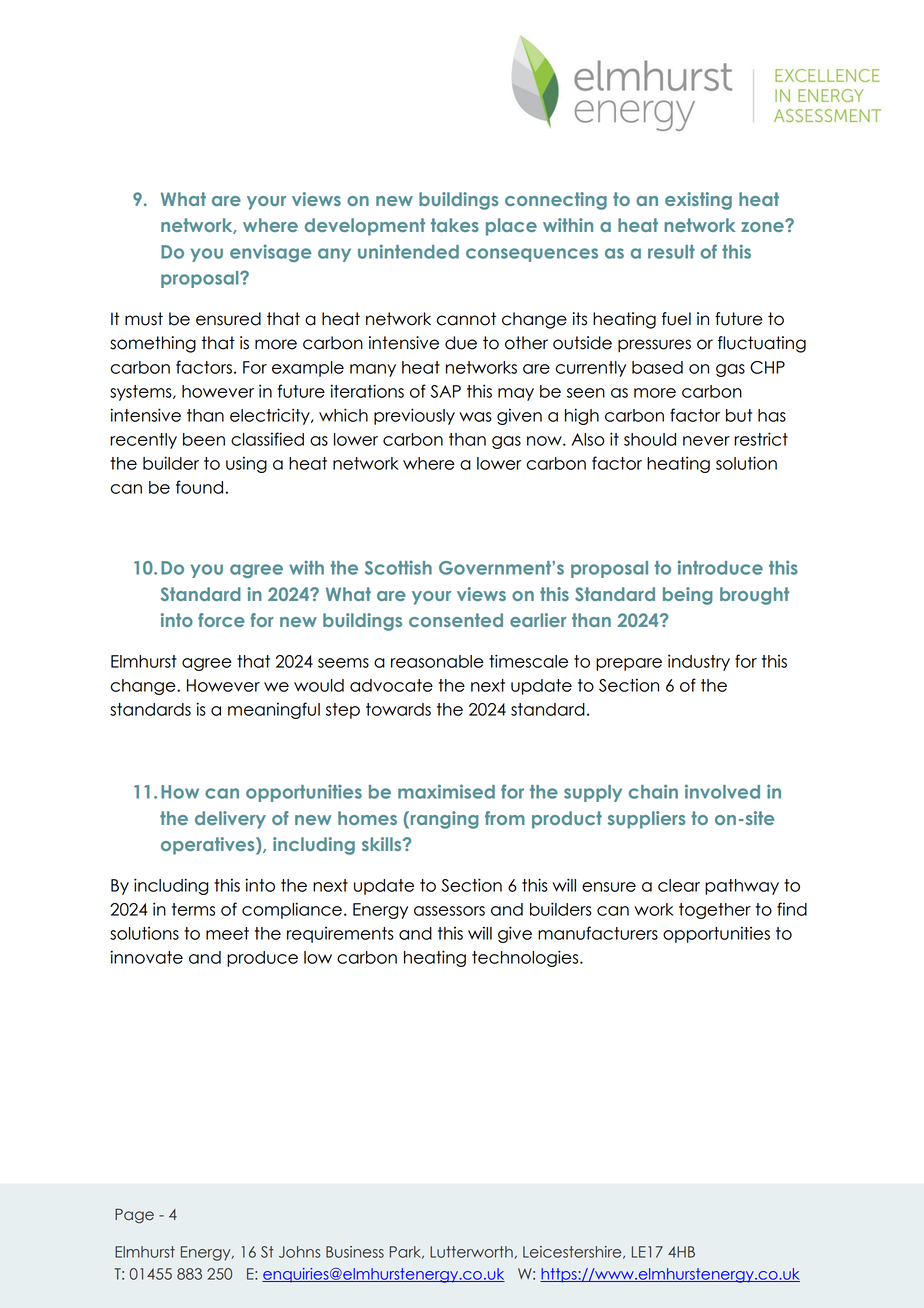 The height and width of the page is (1308, 924). Describe the element at coordinates (398, 567) in the page. I see `Scottish` at that location.
